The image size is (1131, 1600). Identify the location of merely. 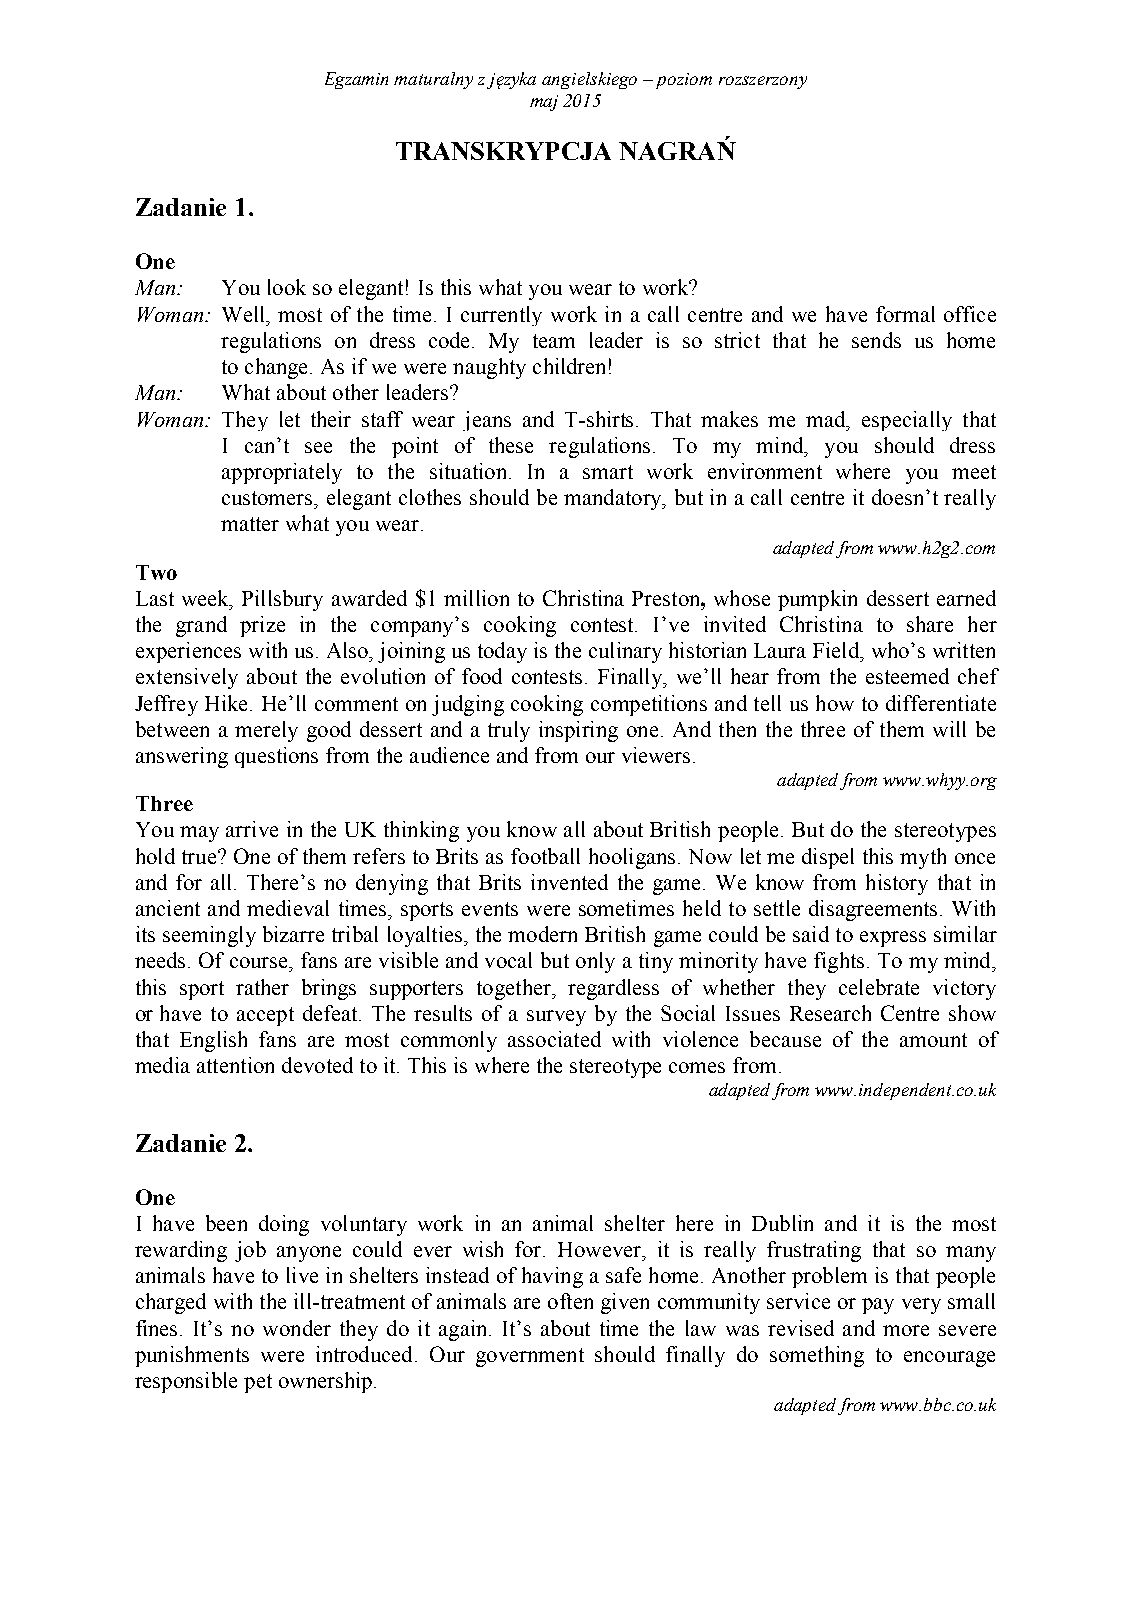
(266, 731).
